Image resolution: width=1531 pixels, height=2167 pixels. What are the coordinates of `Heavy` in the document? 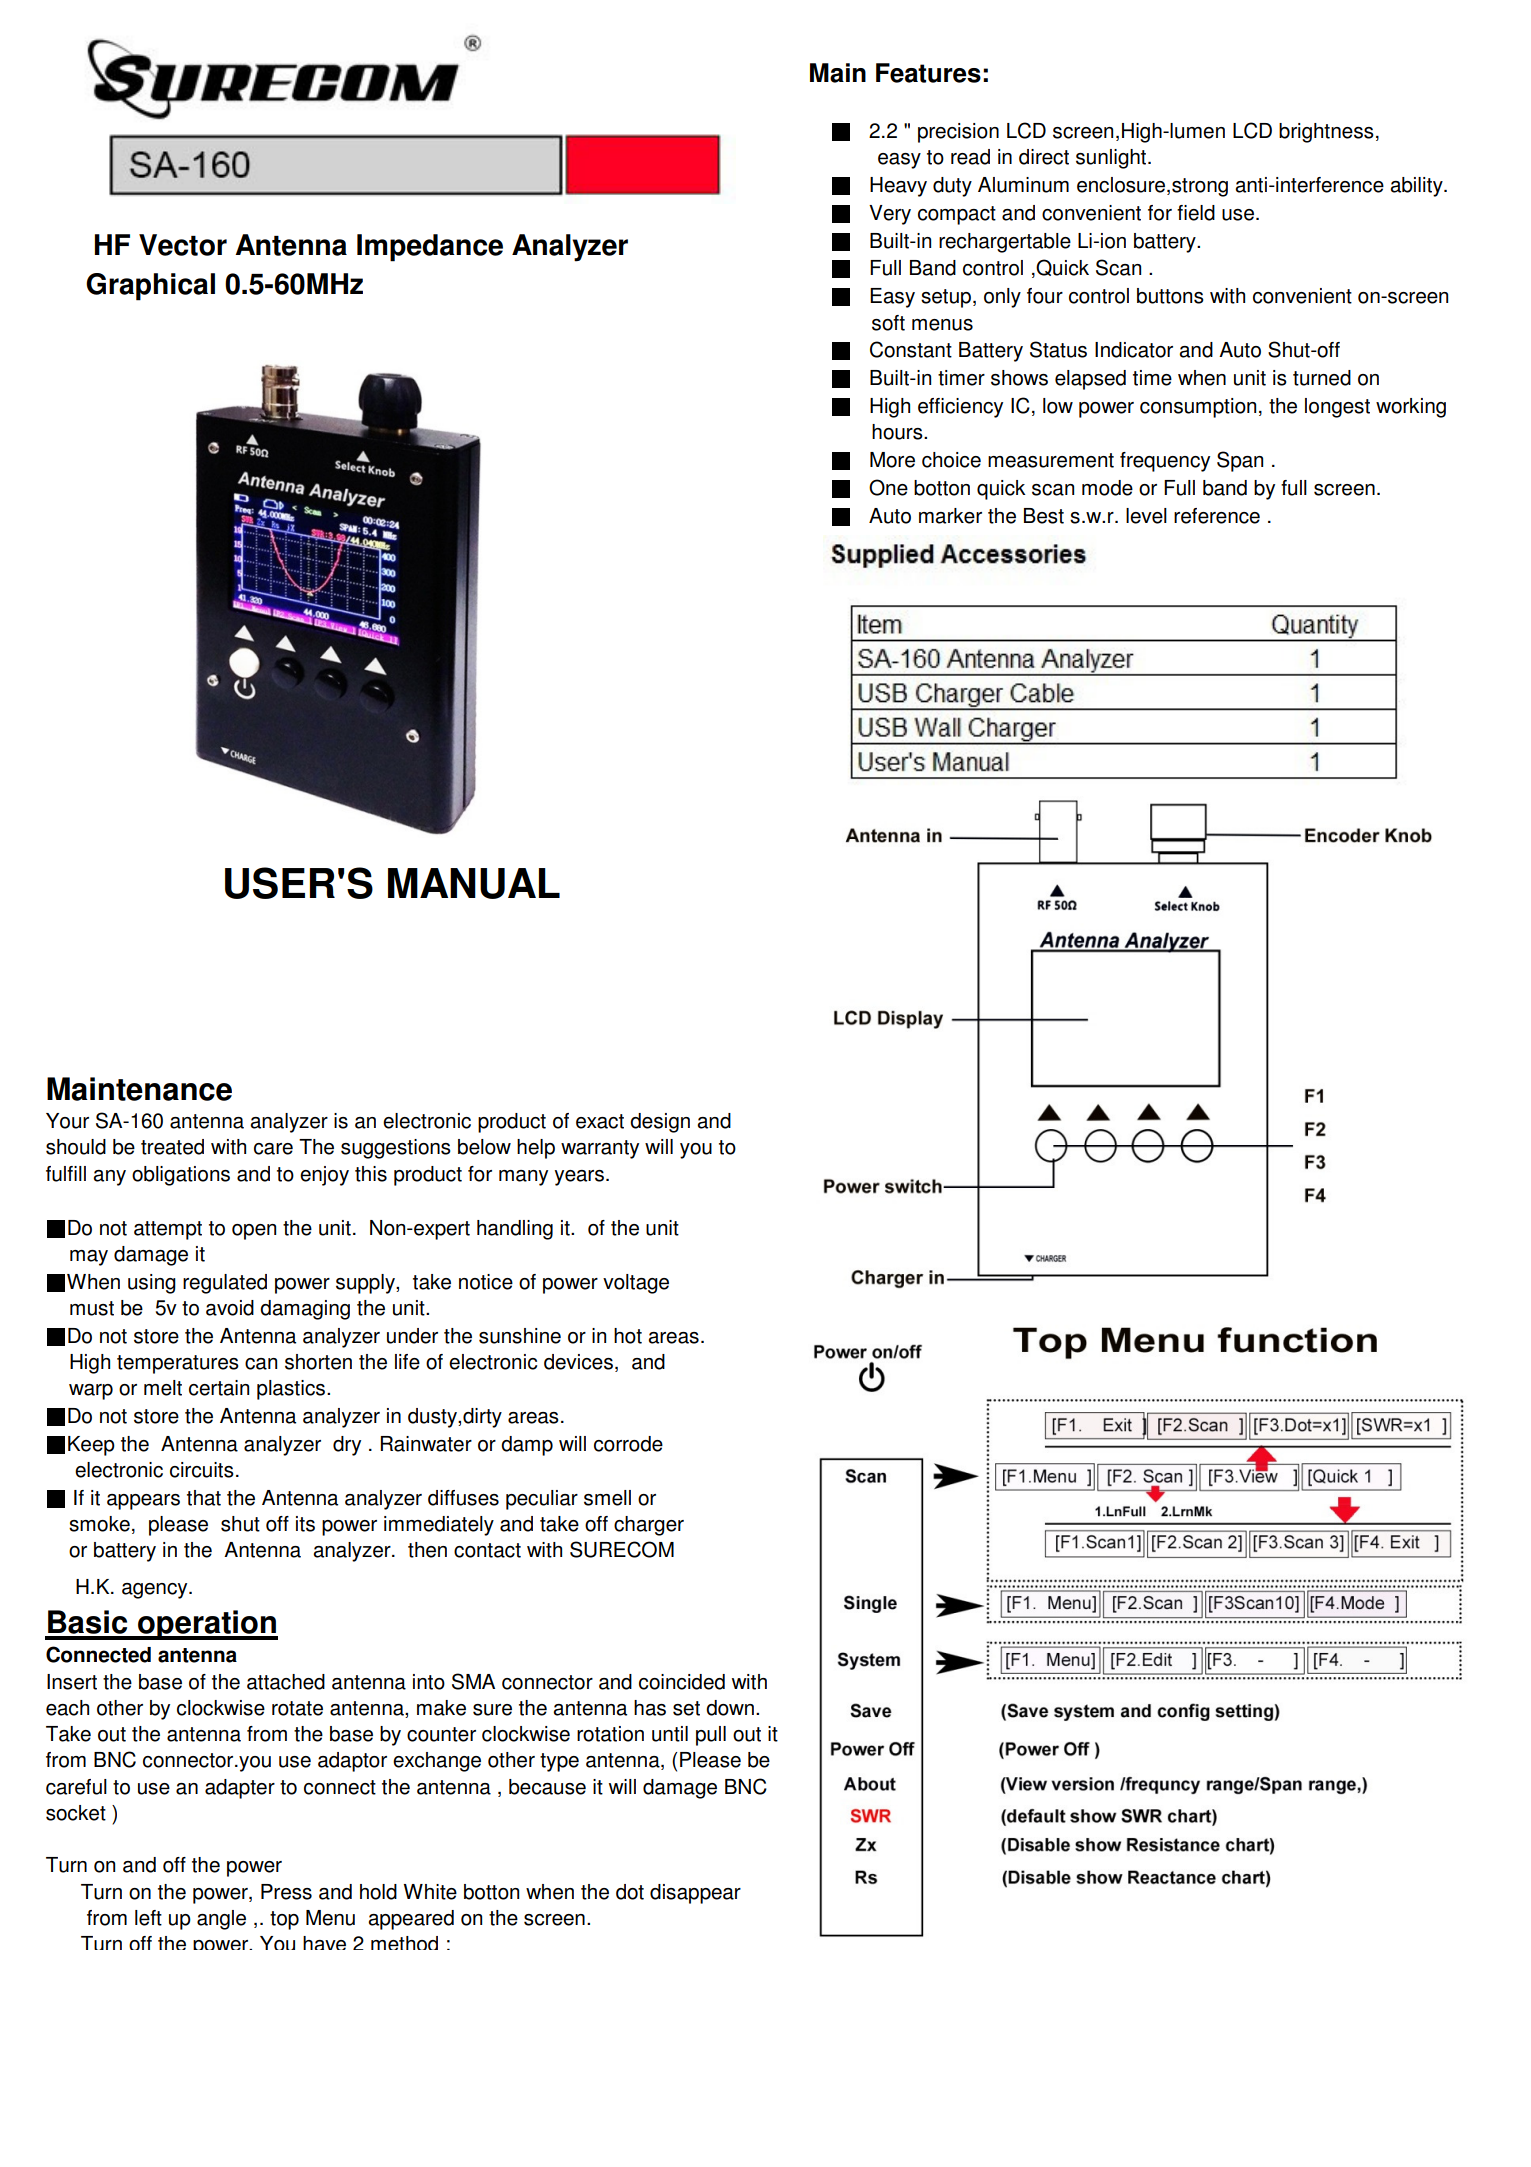 It's located at (898, 187).
